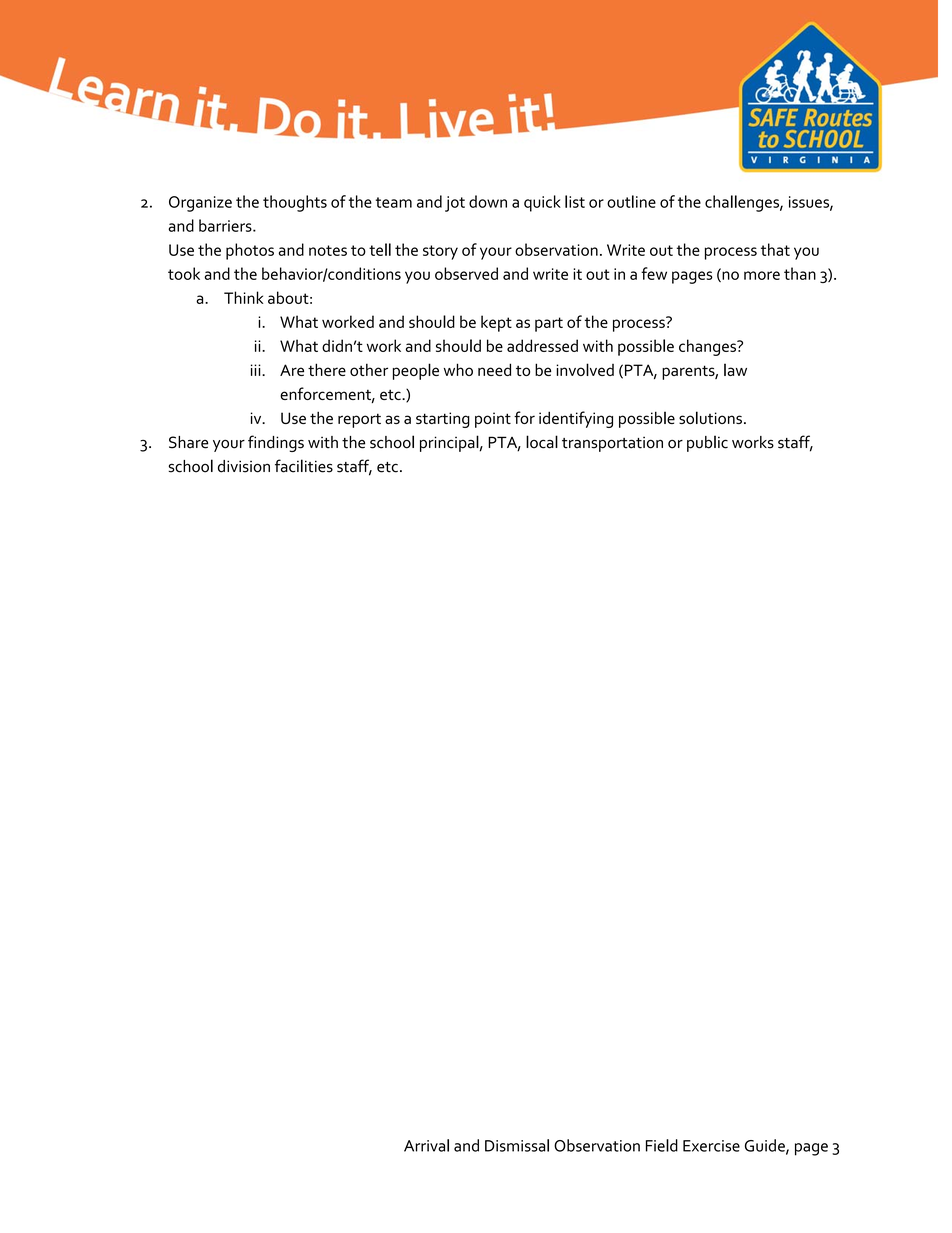 Image resolution: width=952 pixels, height=1233 pixels. I want to click on photos, so click(250, 251).
